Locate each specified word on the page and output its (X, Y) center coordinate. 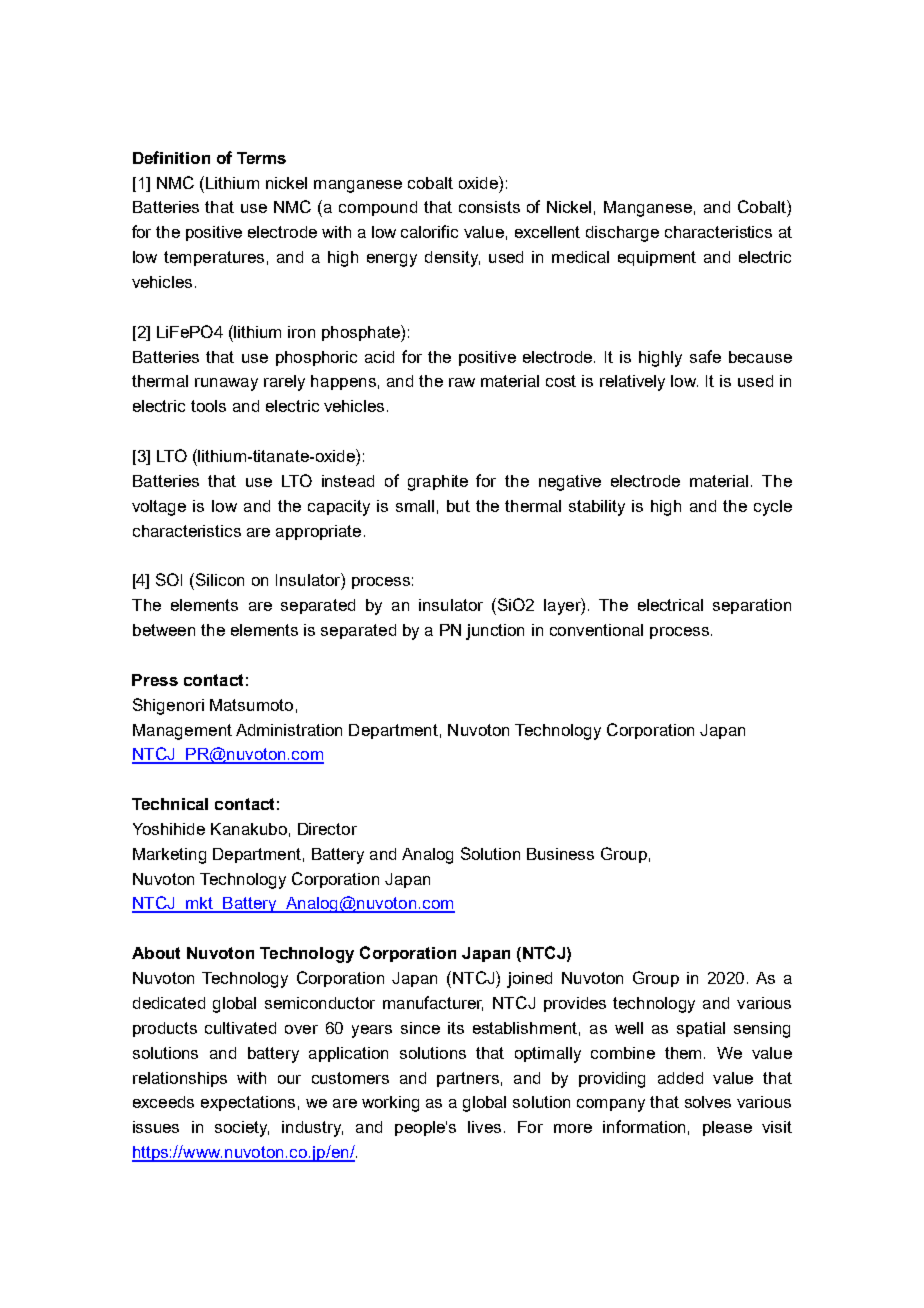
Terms (261, 158)
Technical (170, 804)
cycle (773, 508)
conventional (596, 630)
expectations (248, 1103)
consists (489, 207)
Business (560, 854)
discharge (622, 234)
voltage (159, 508)
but (458, 506)
